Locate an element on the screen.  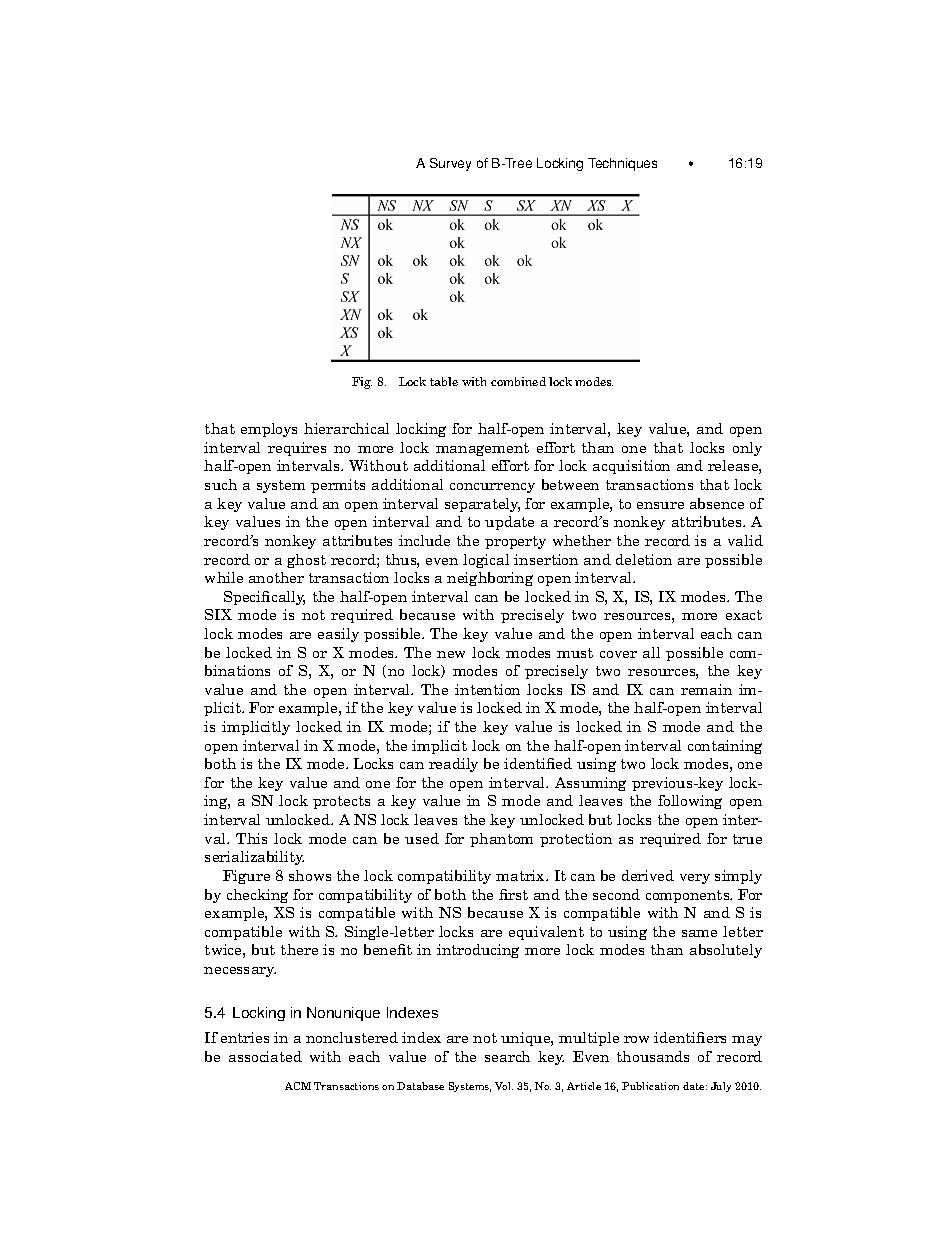
Techniques is located at coordinates (622, 164).
